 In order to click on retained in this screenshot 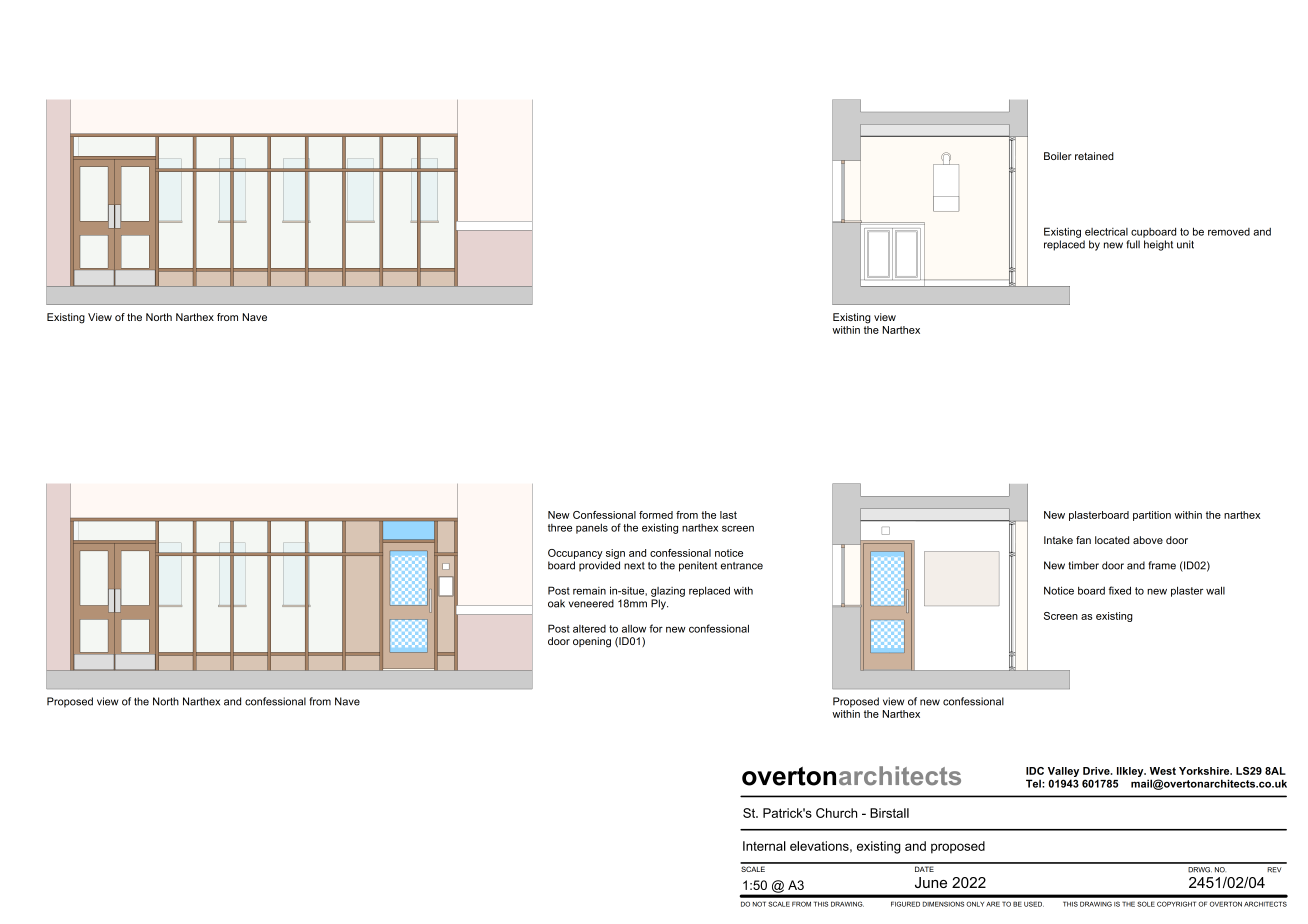, I will do `click(1094, 156)`.
